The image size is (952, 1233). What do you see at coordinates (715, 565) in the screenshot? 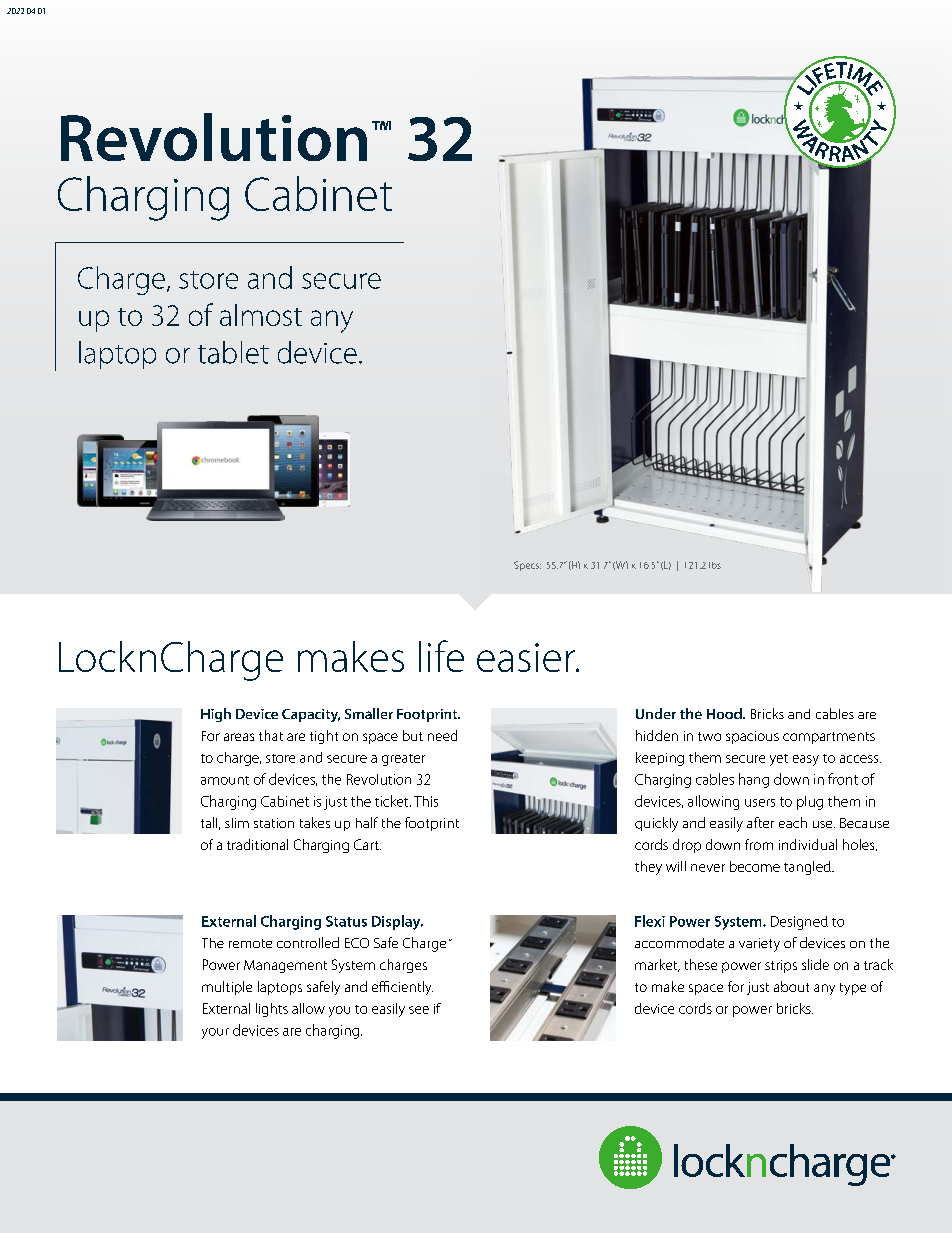
I see `lbs` at bounding box center [715, 565].
